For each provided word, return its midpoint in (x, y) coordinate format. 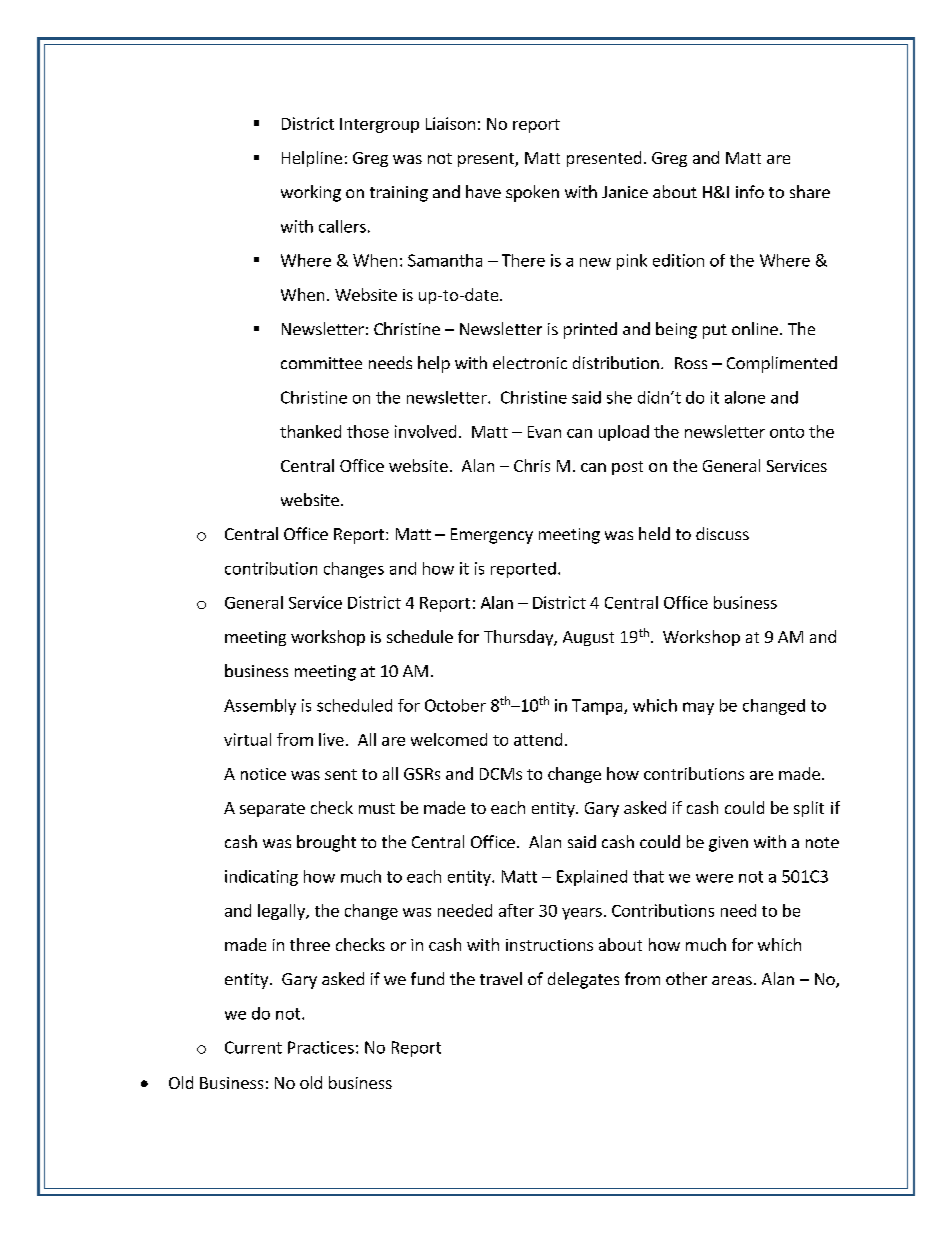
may (698, 708)
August (588, 638)
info (750, 191)
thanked (310, 431)
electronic (530, 362)
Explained (592, 878)
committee (321, 363)
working (311, 193)
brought (326, 843)
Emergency (492, 536)
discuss (722, 533)
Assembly (260, 707)
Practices (321, 1047)
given (728, 844)
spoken (532, 193)
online (755, 328)
